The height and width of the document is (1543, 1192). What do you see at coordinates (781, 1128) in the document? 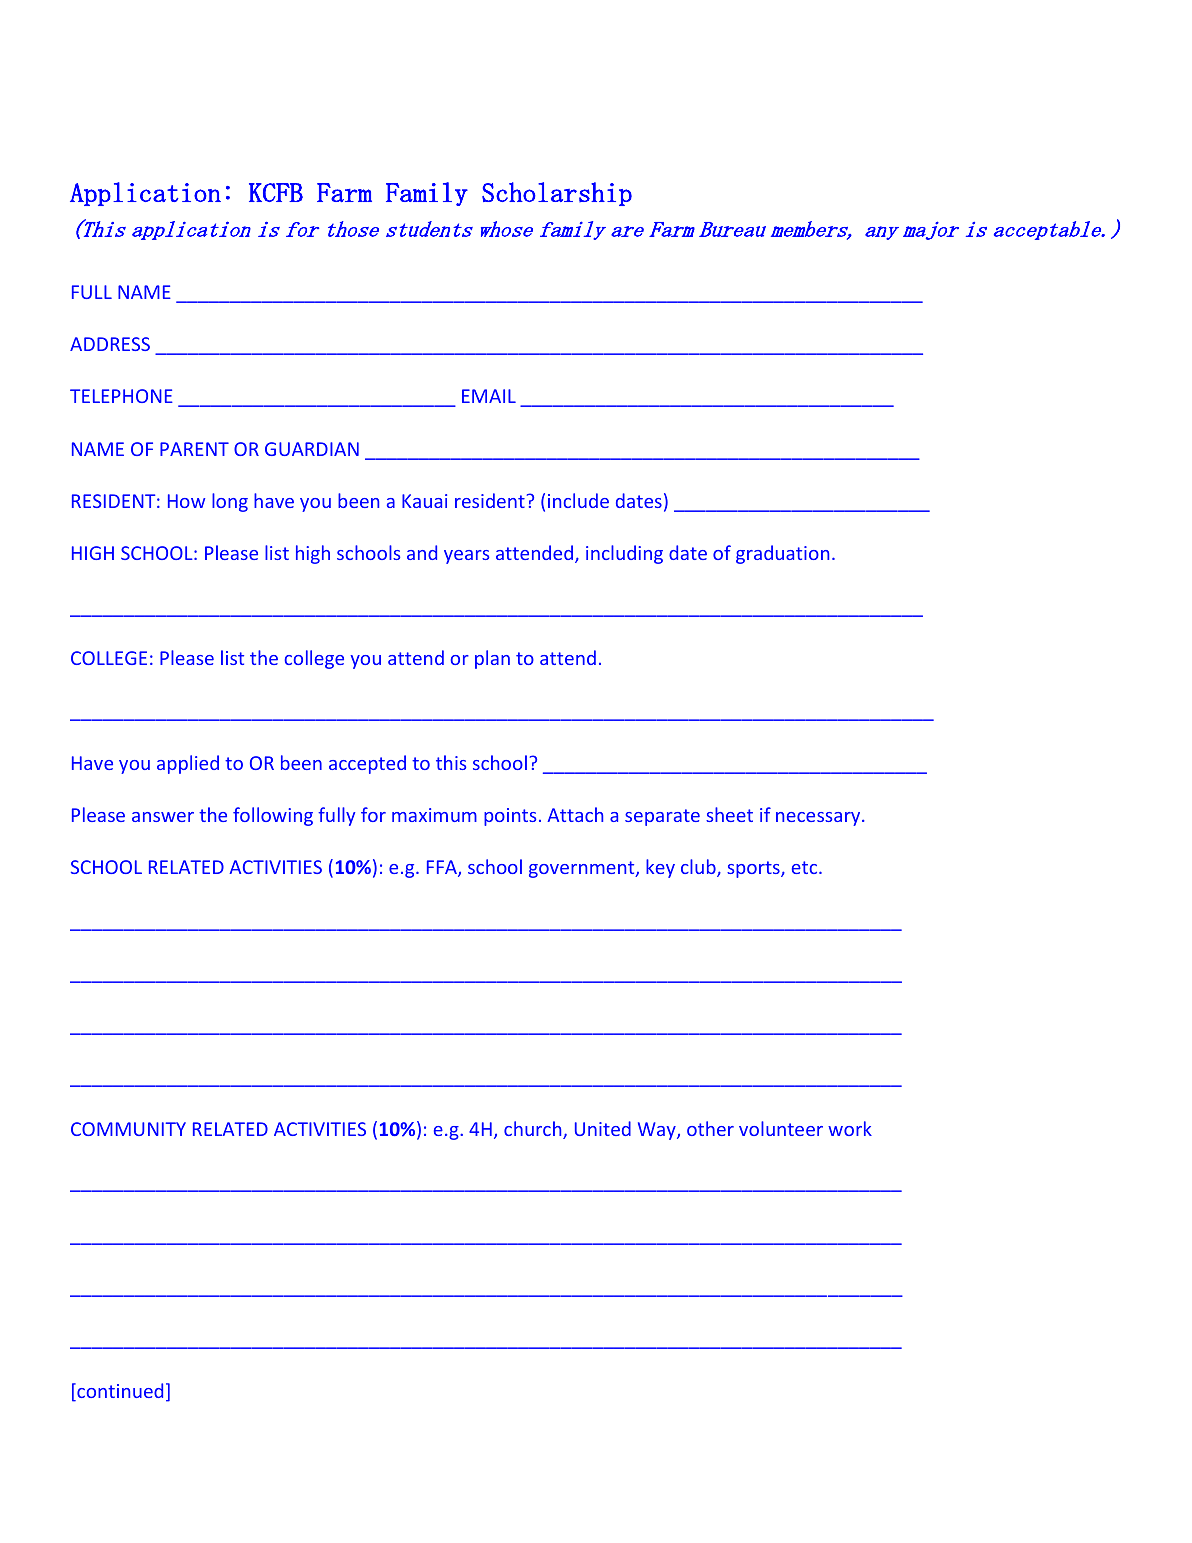
I see `volunteer` at bounding box center [781, 1128].
